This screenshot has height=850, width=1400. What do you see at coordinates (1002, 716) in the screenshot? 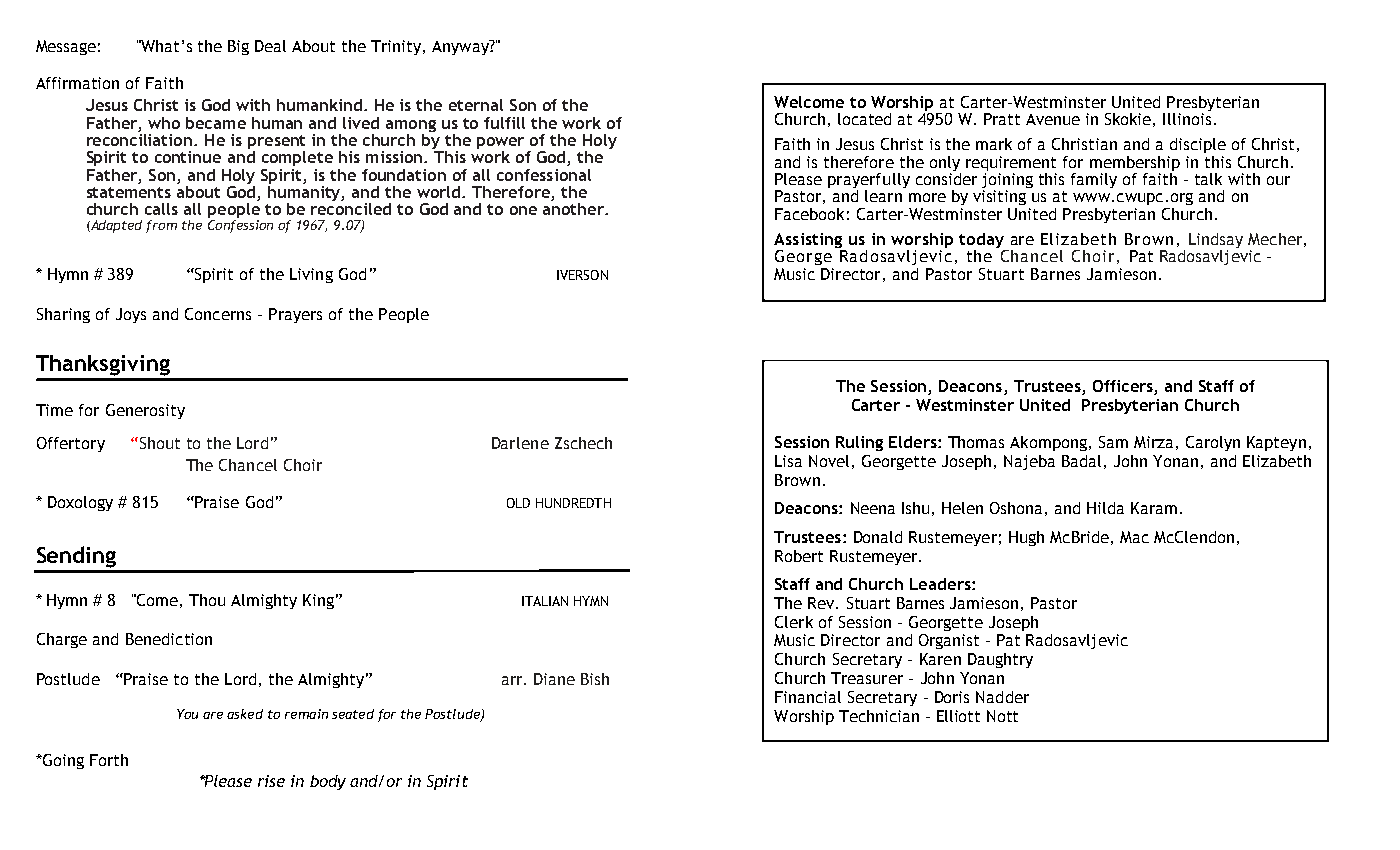
I see `Nott` at bounding box center [1002, 716].
